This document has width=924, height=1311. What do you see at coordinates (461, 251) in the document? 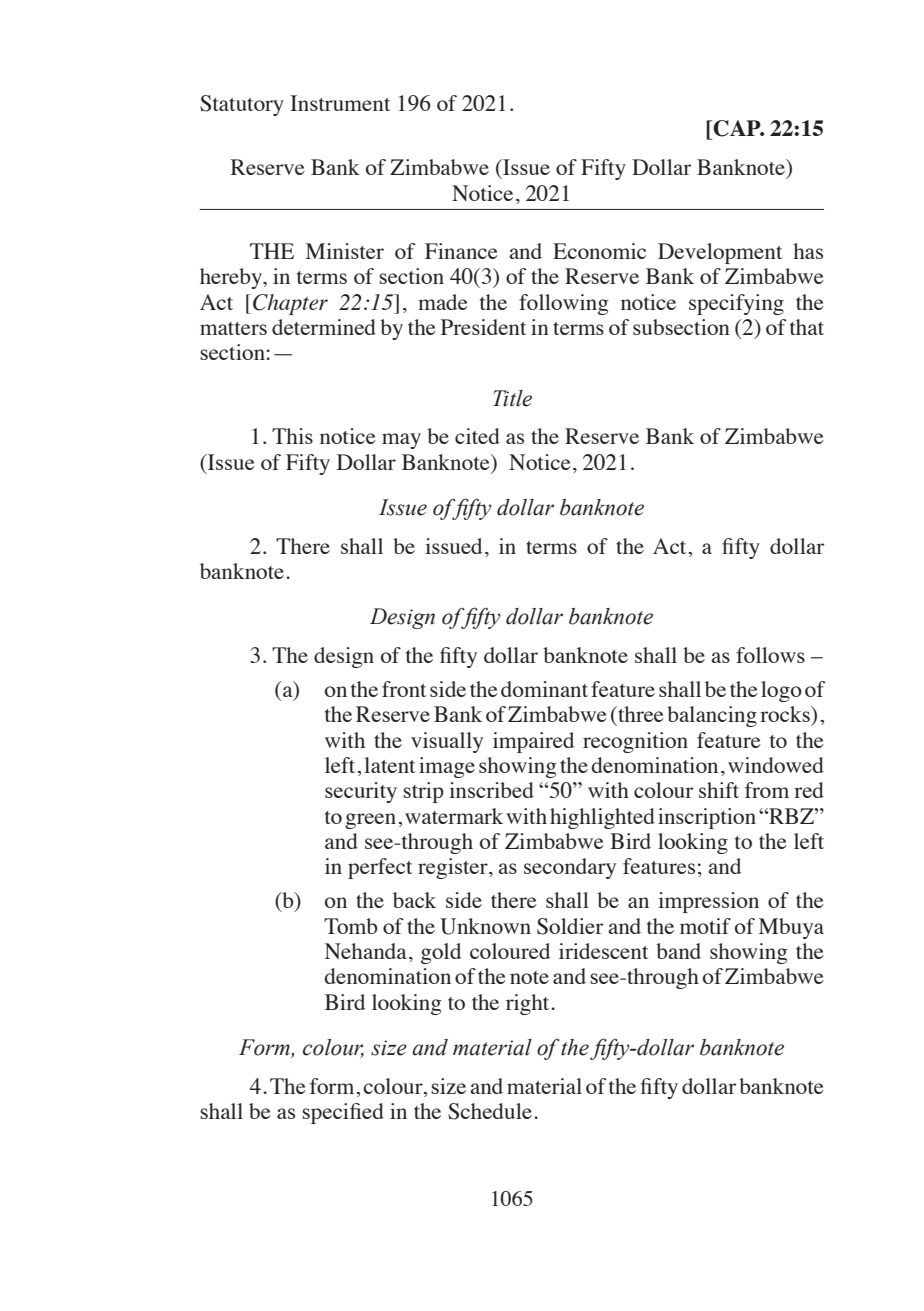
I see `Finance` at bounding box center [461, 251].
